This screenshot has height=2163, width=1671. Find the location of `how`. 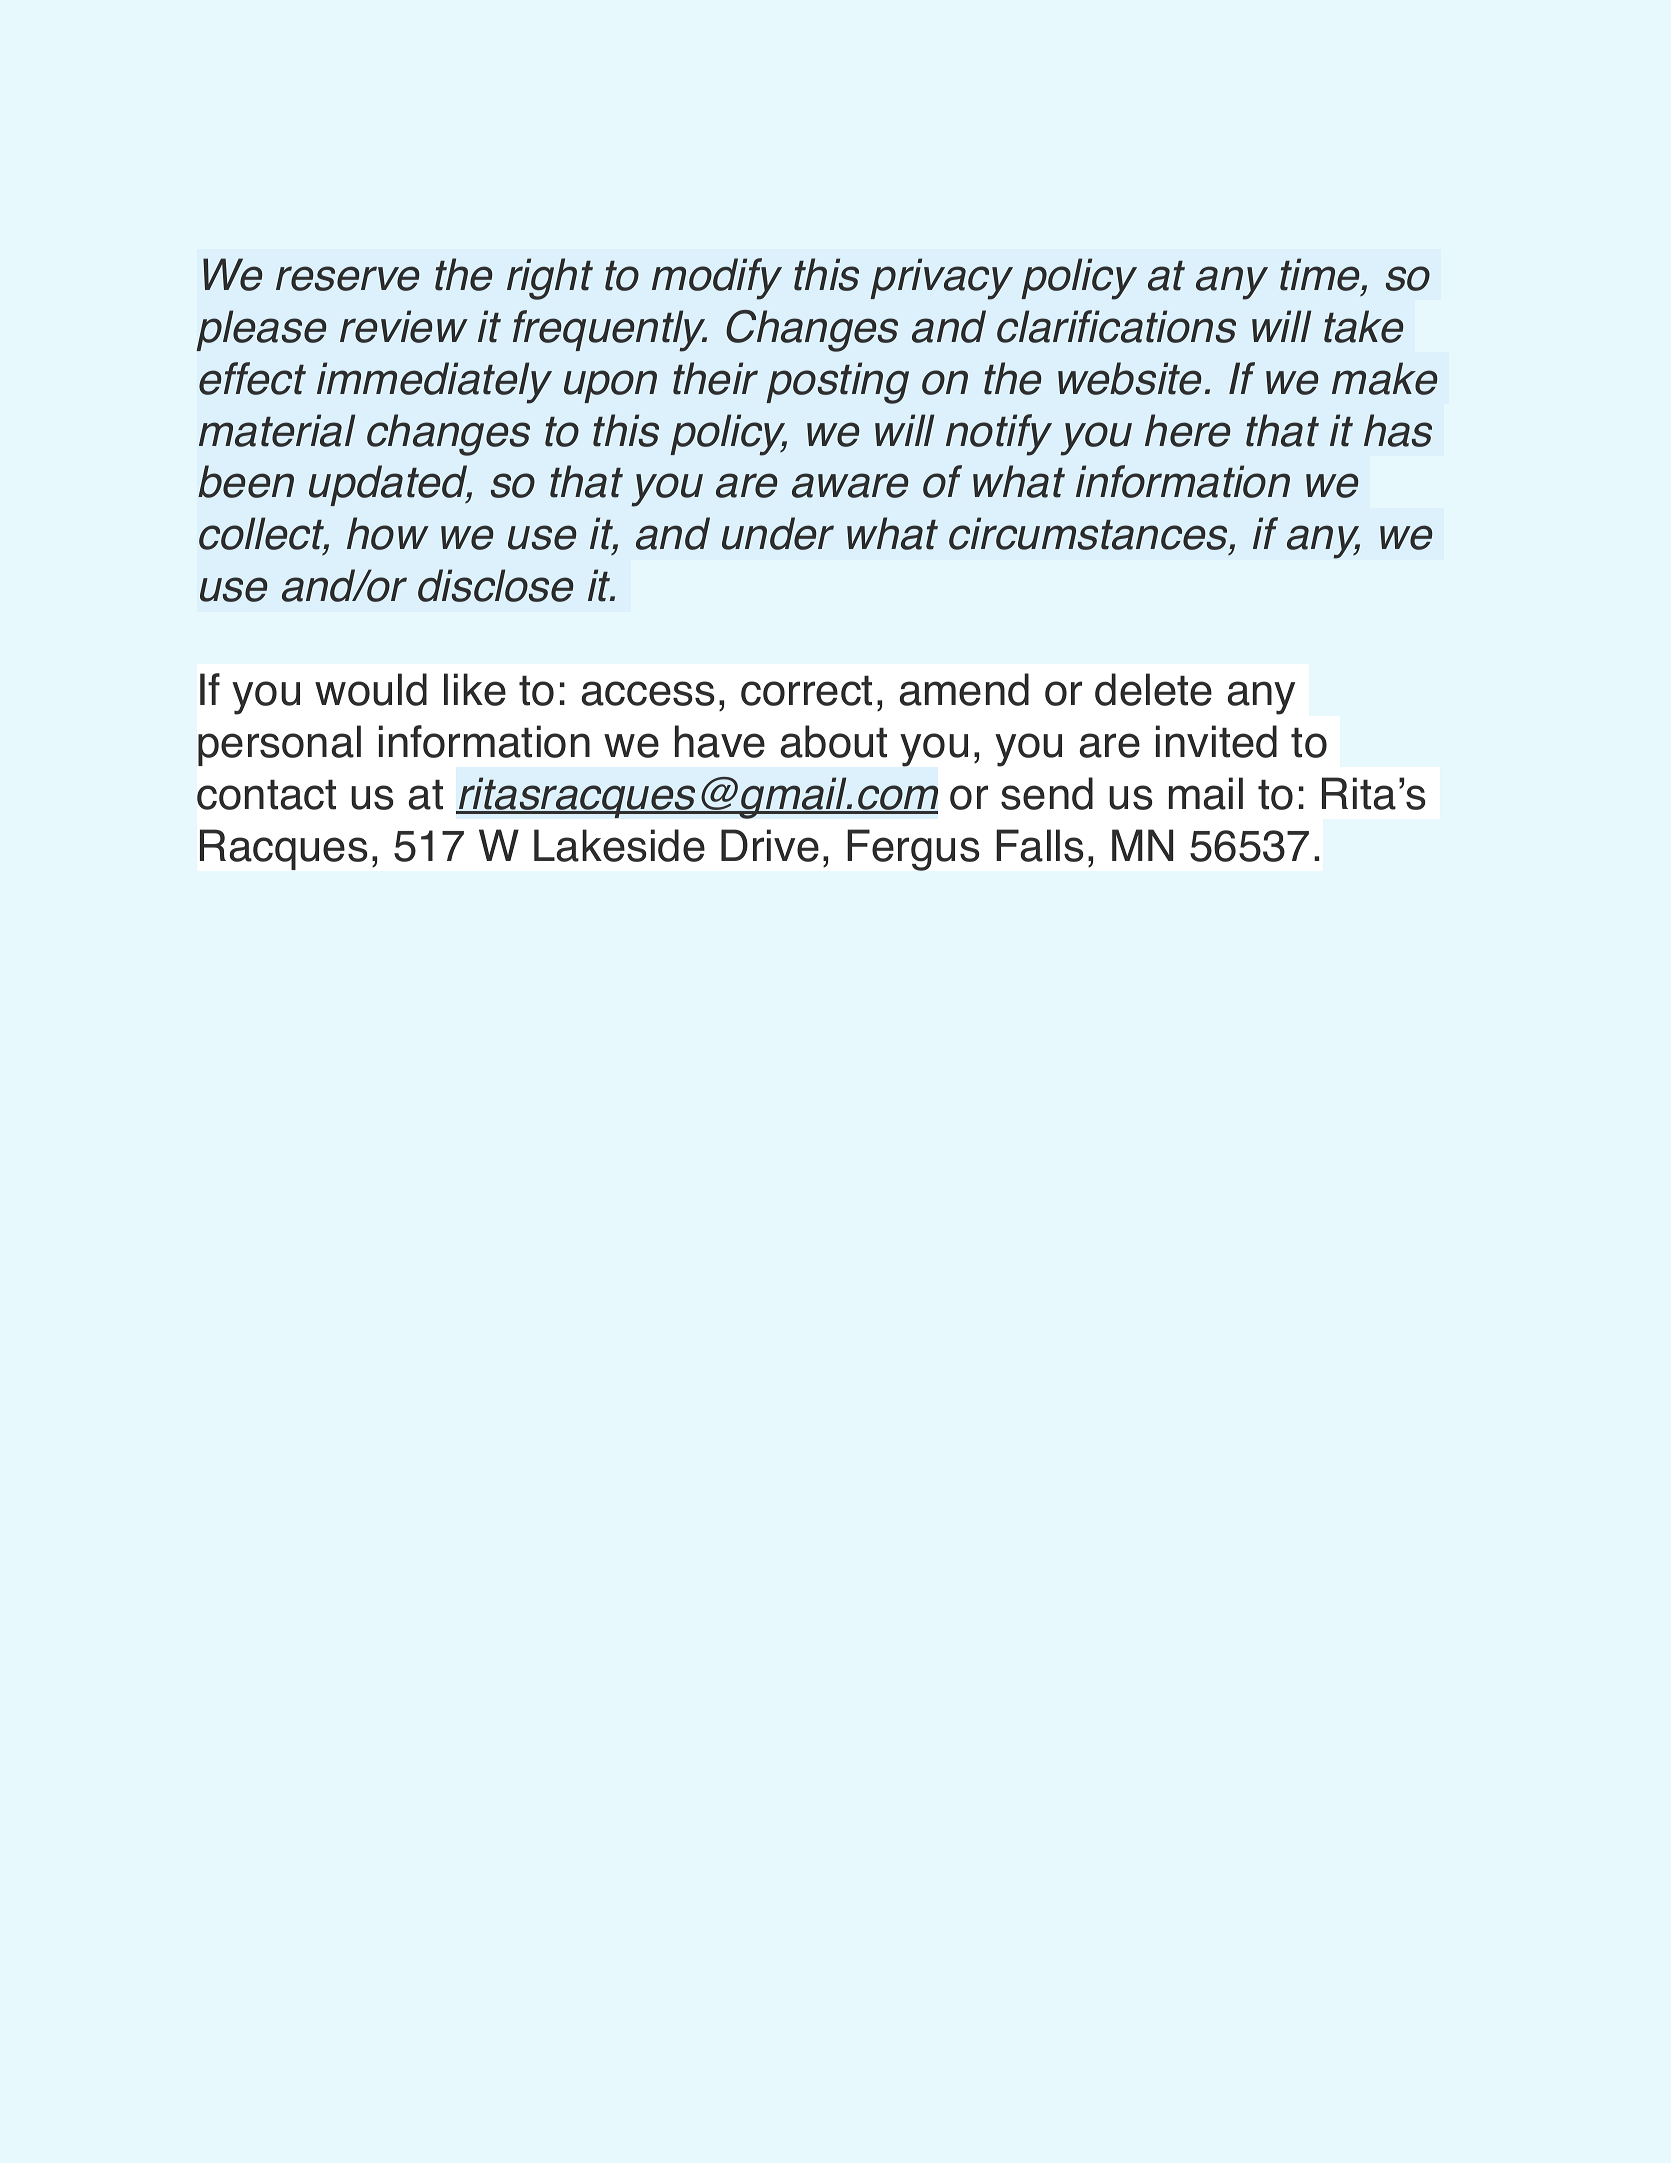

how is located at coordinates (388, 533).
